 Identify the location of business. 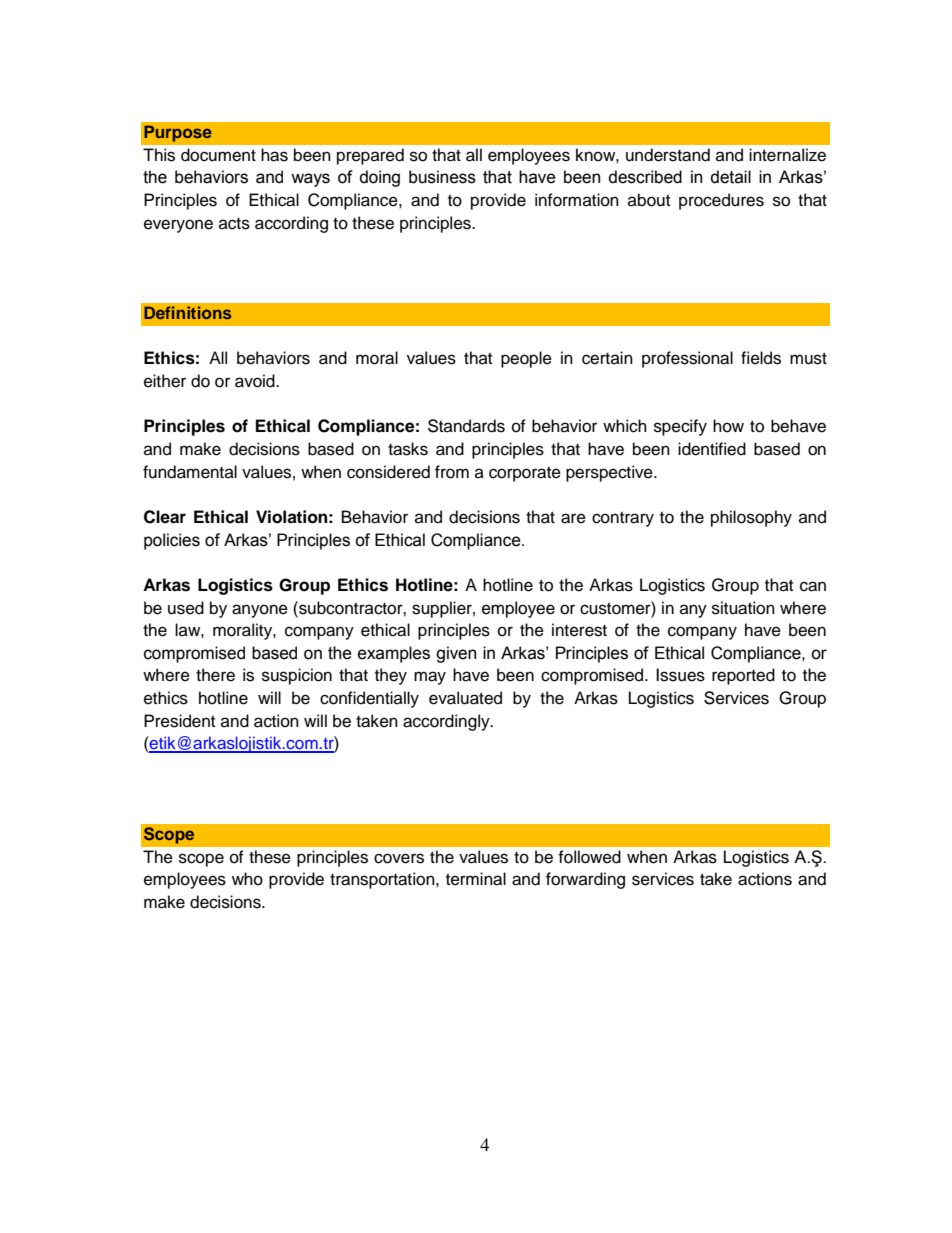
(442, 177).
